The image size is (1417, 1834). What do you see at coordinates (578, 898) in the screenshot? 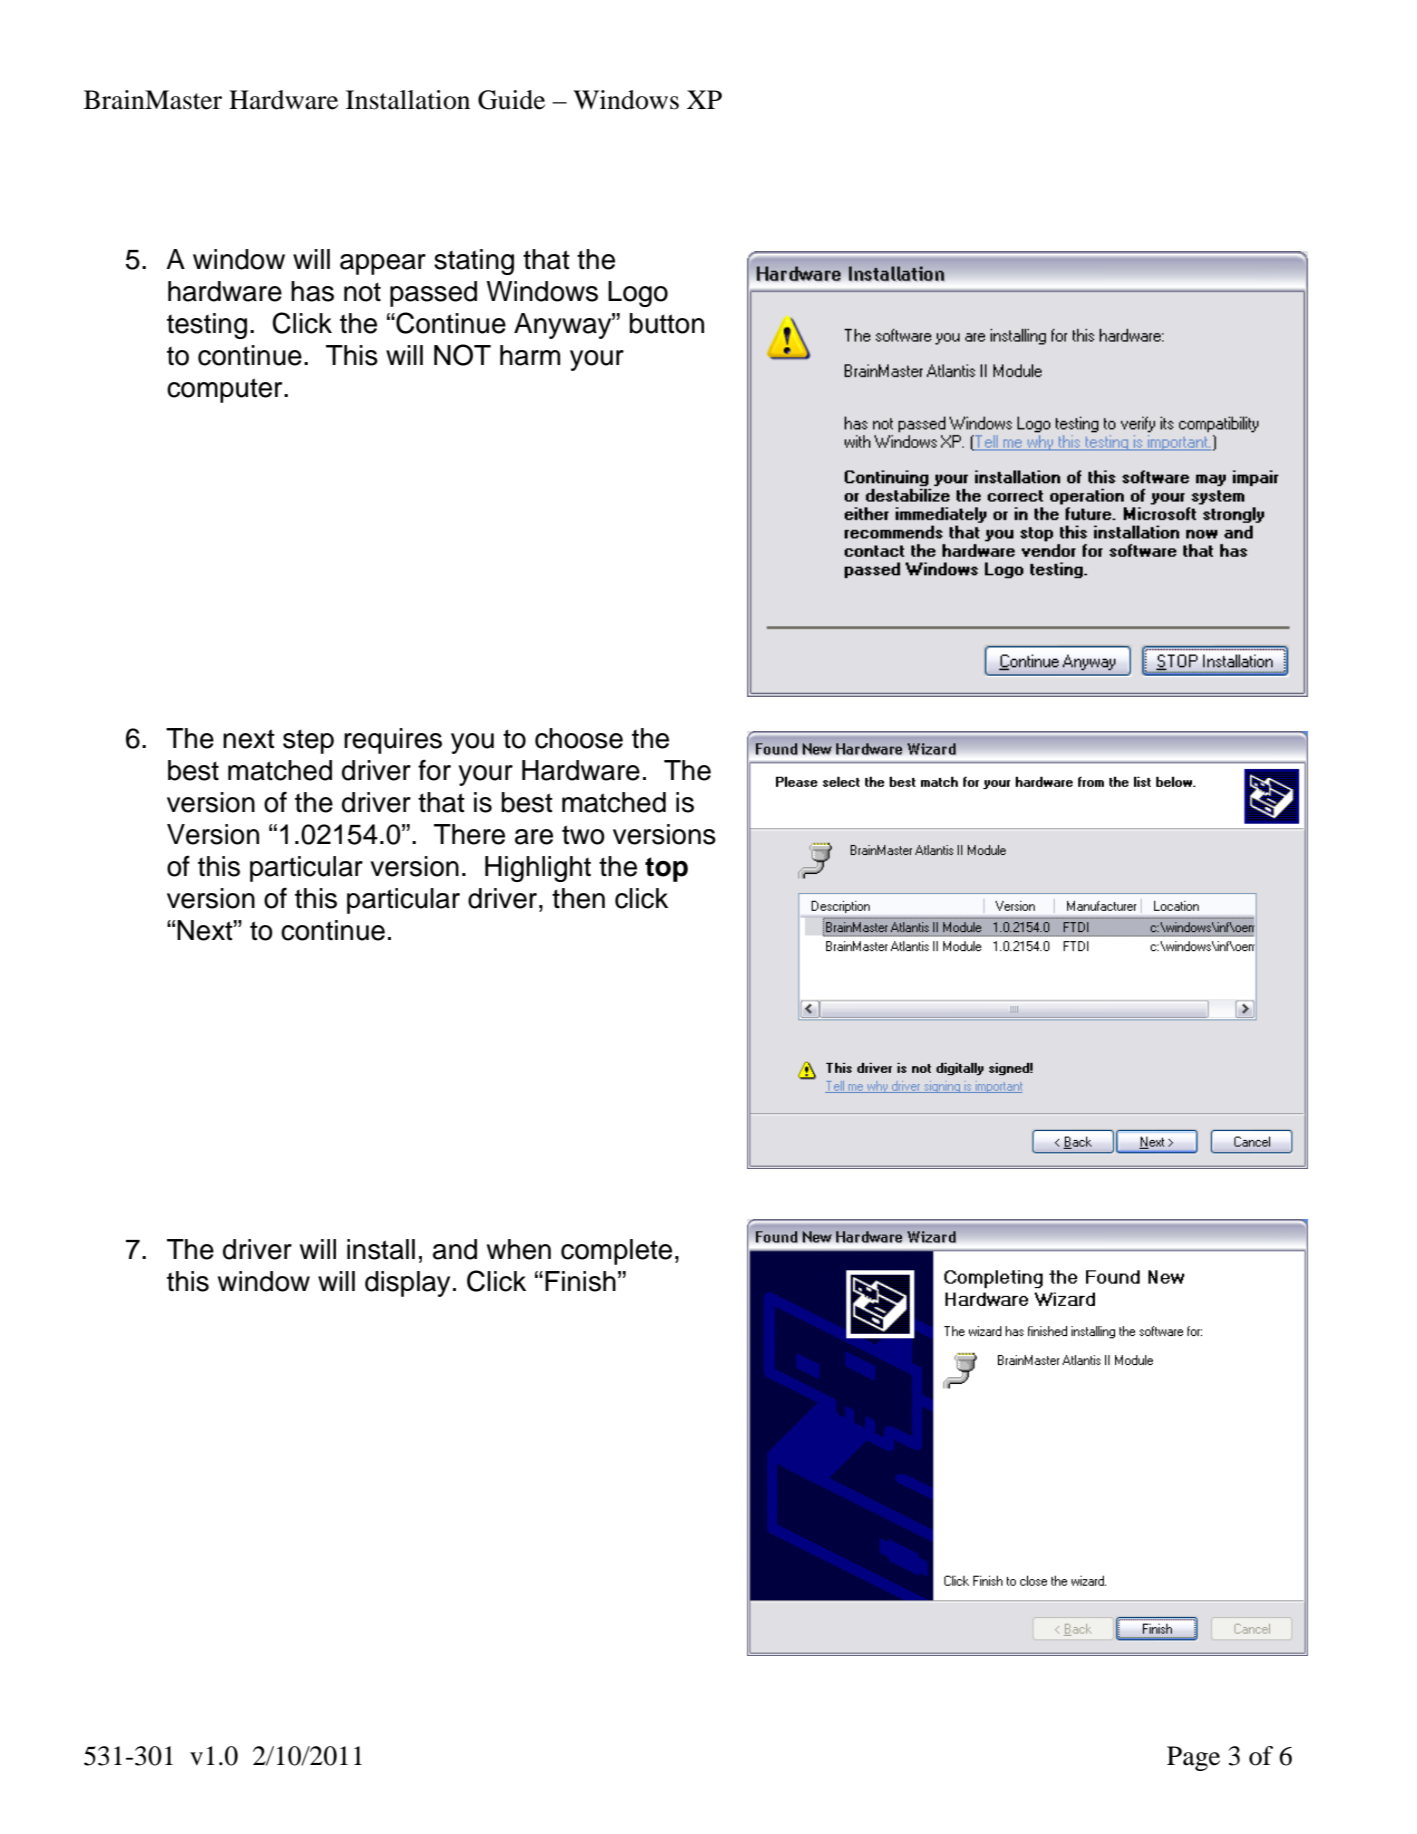
I see `then` at bounding box center [578, 898].
